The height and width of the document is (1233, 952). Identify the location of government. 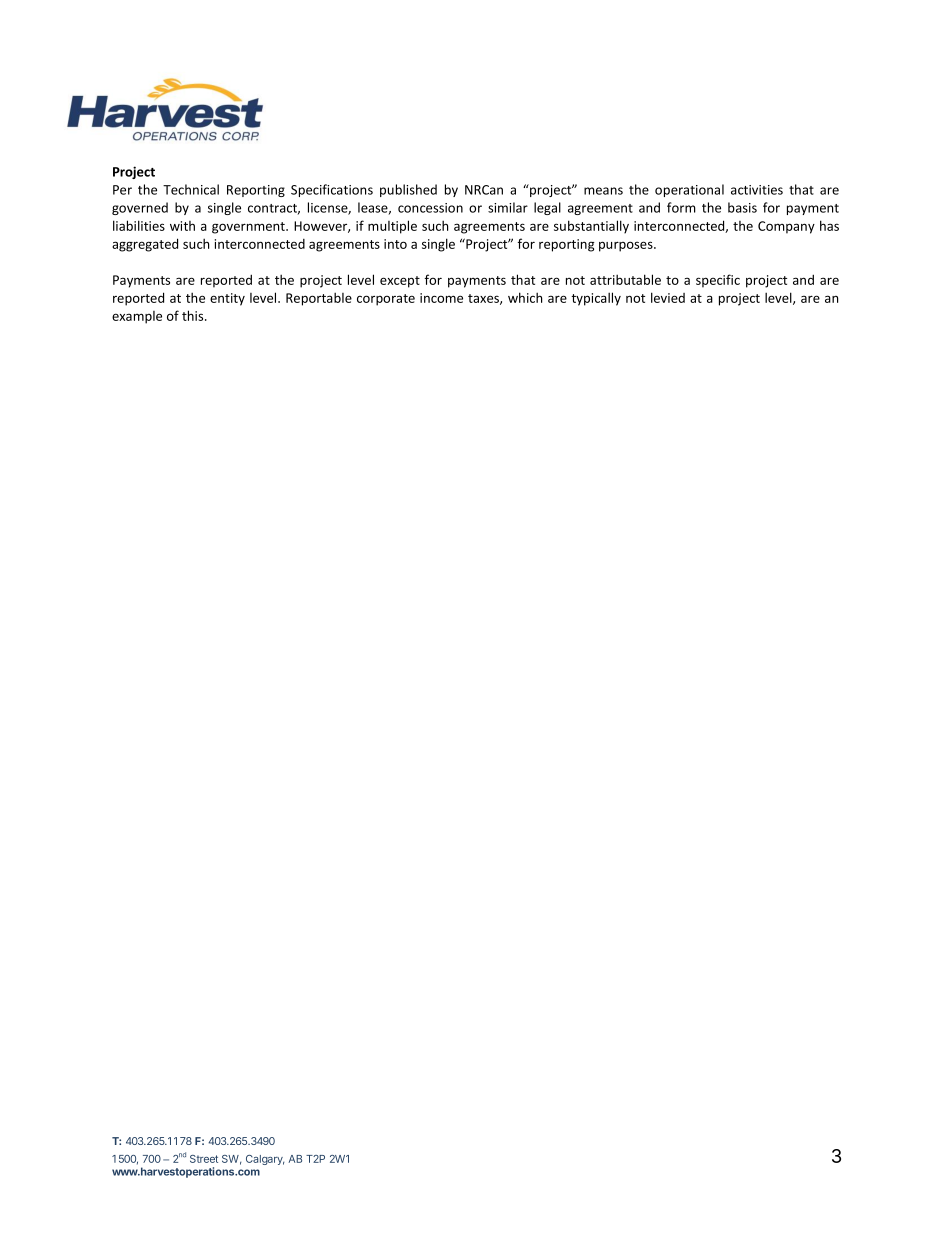
(249, 228).
